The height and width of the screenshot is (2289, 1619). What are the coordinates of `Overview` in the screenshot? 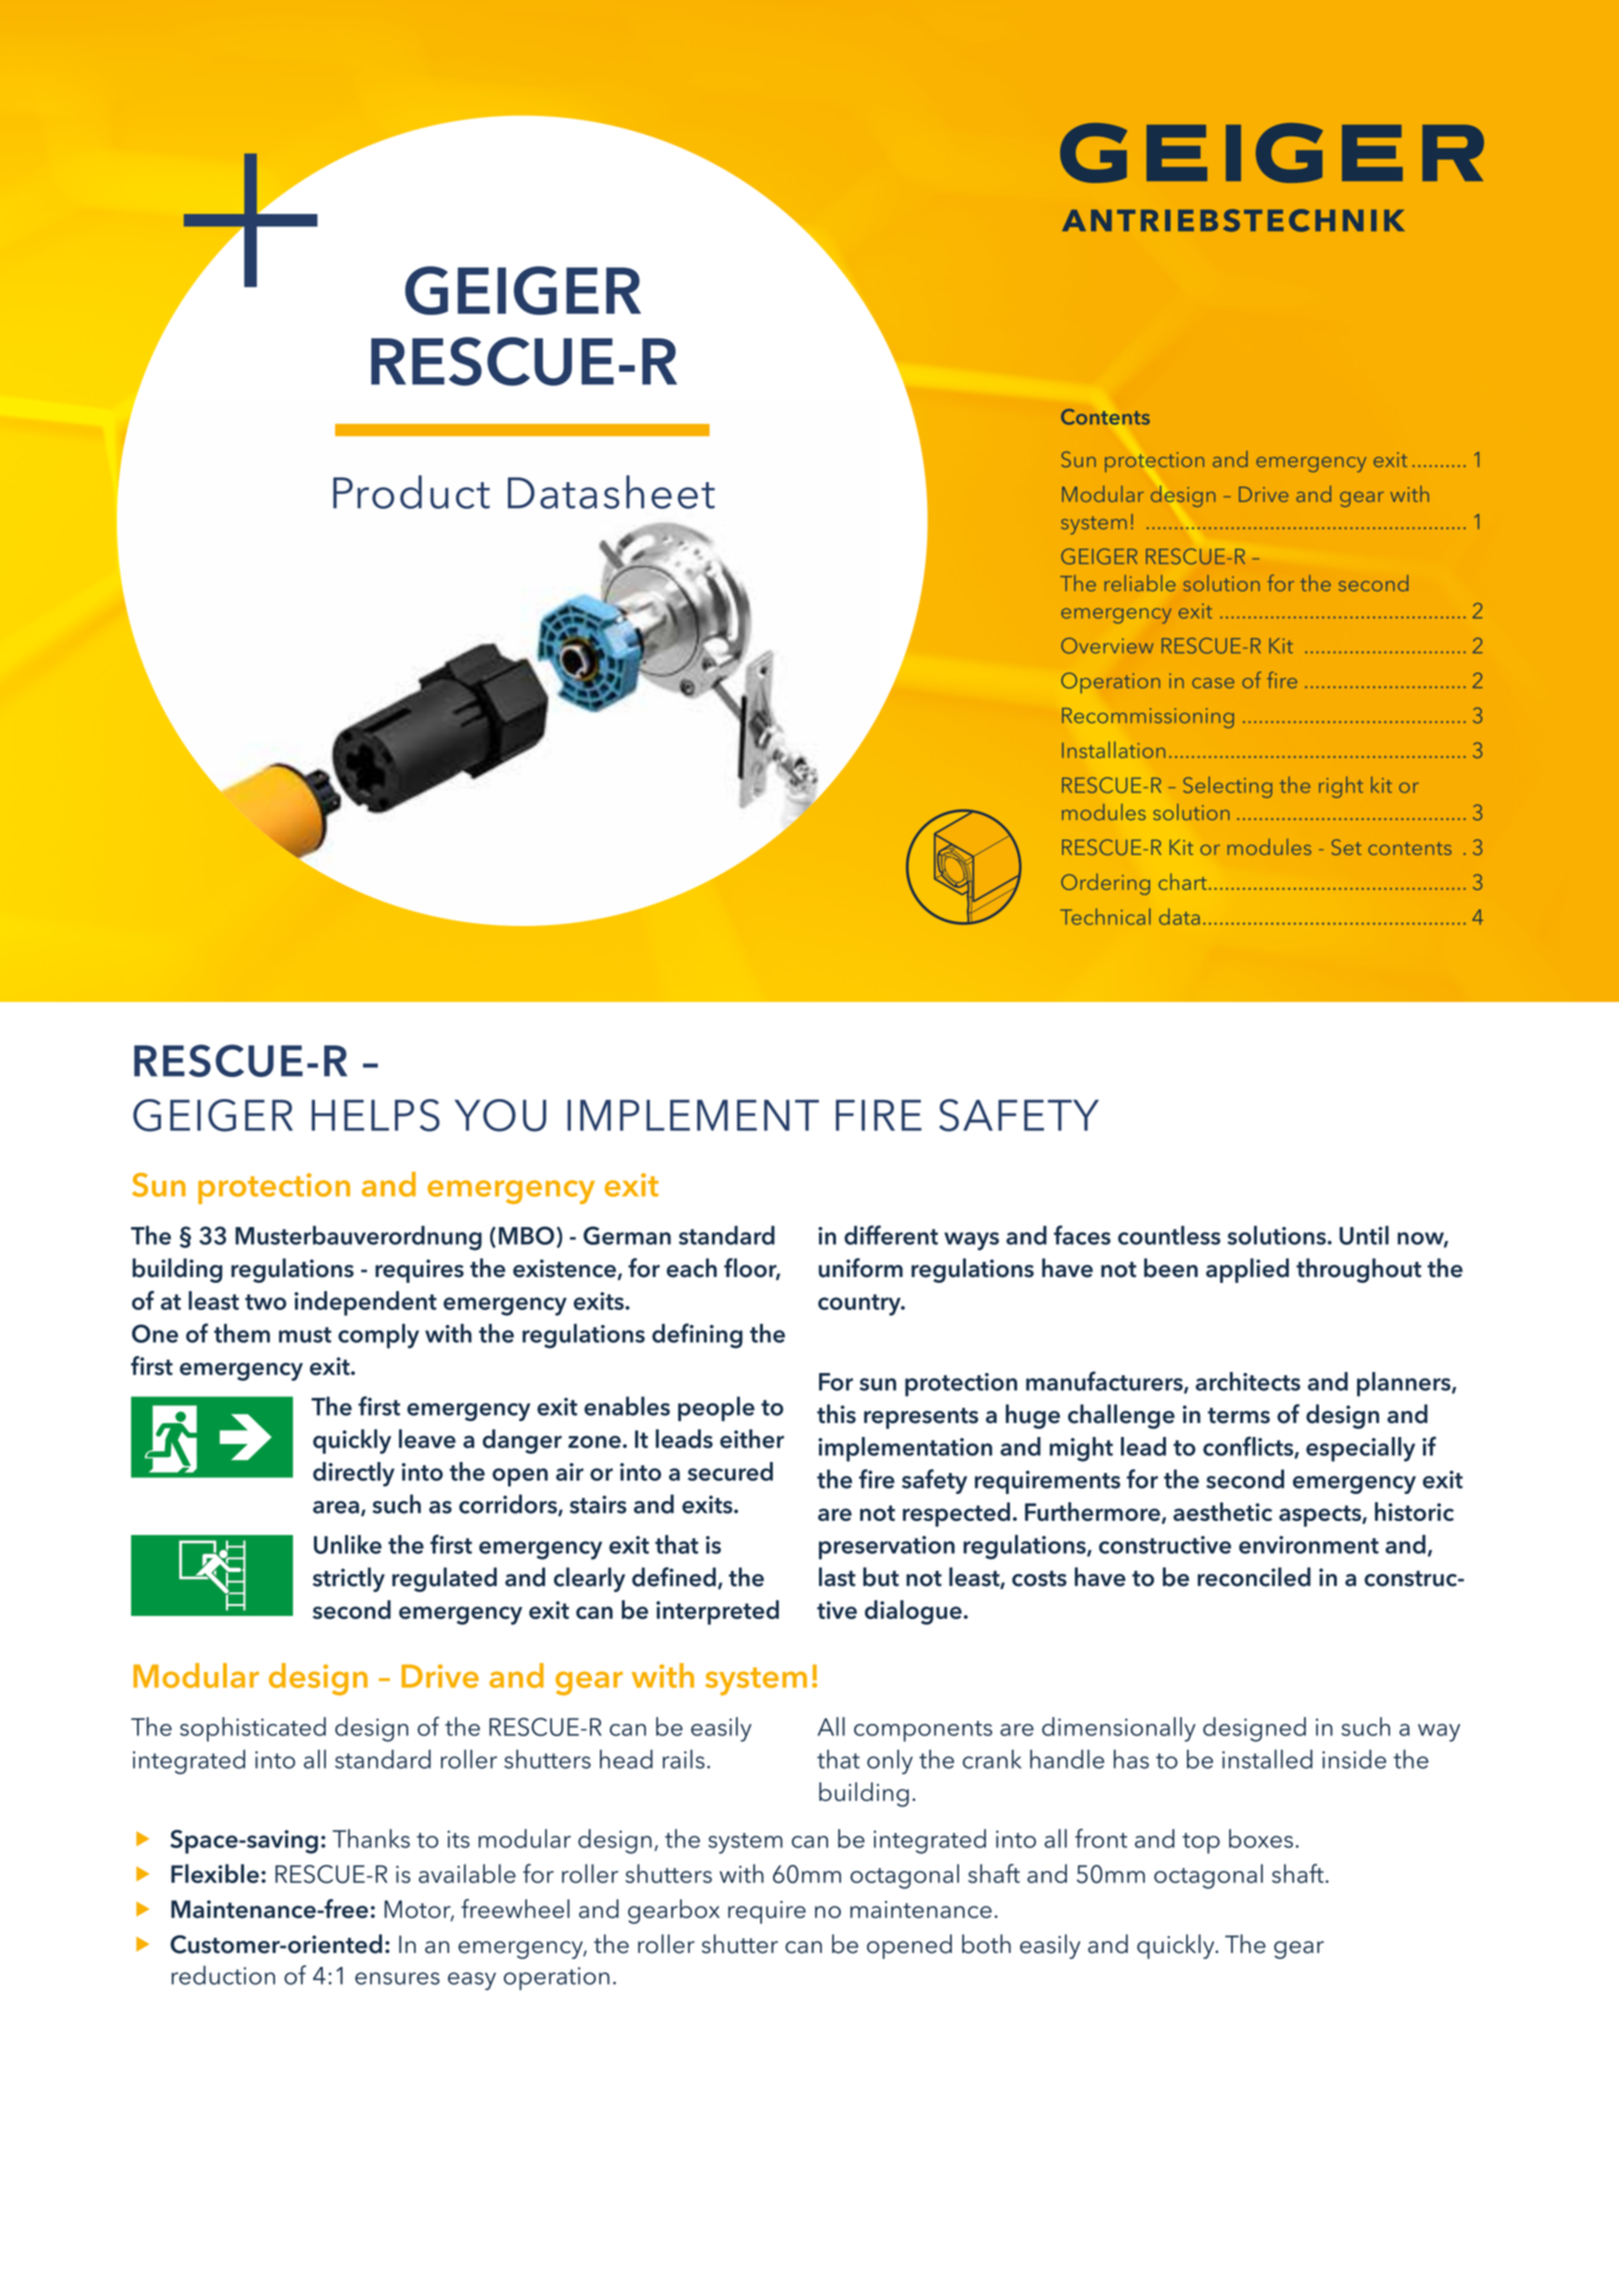 It's located at (1107, 646).
